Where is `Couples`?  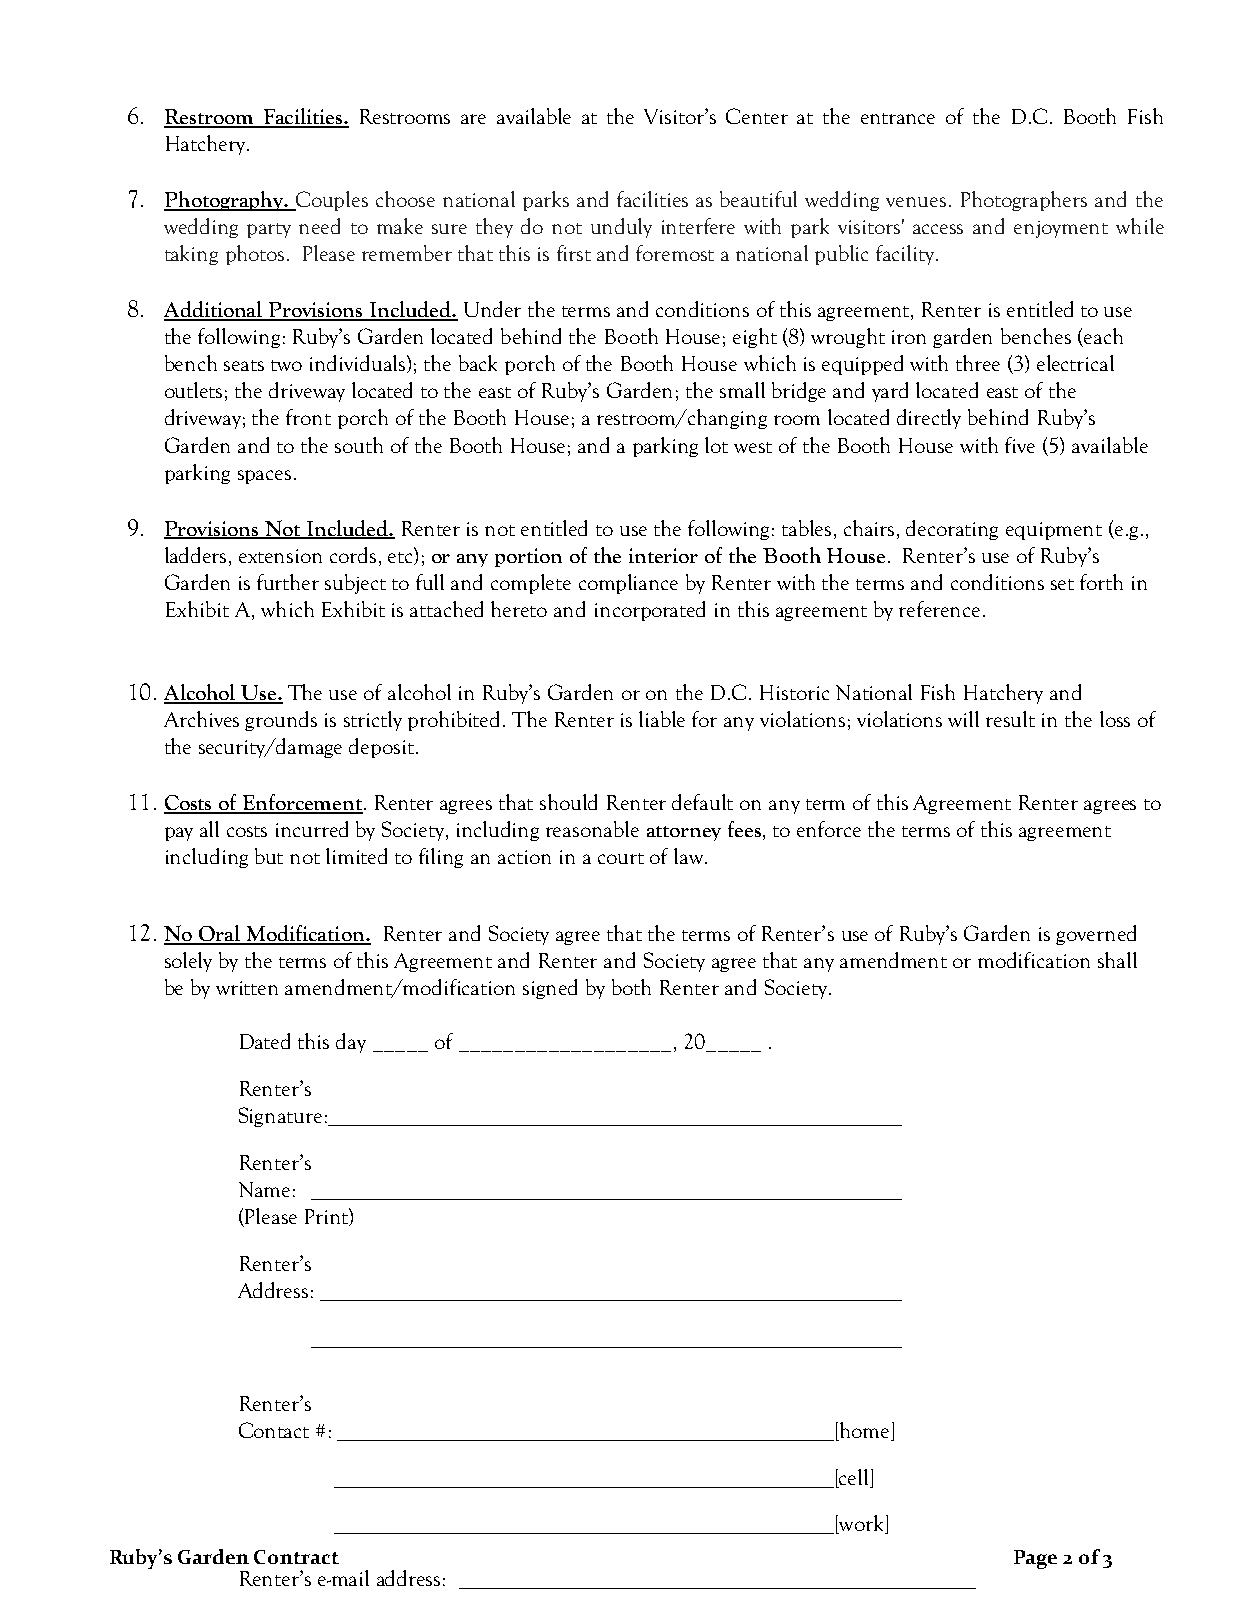 Couples is located at coordinates (331, 201).
